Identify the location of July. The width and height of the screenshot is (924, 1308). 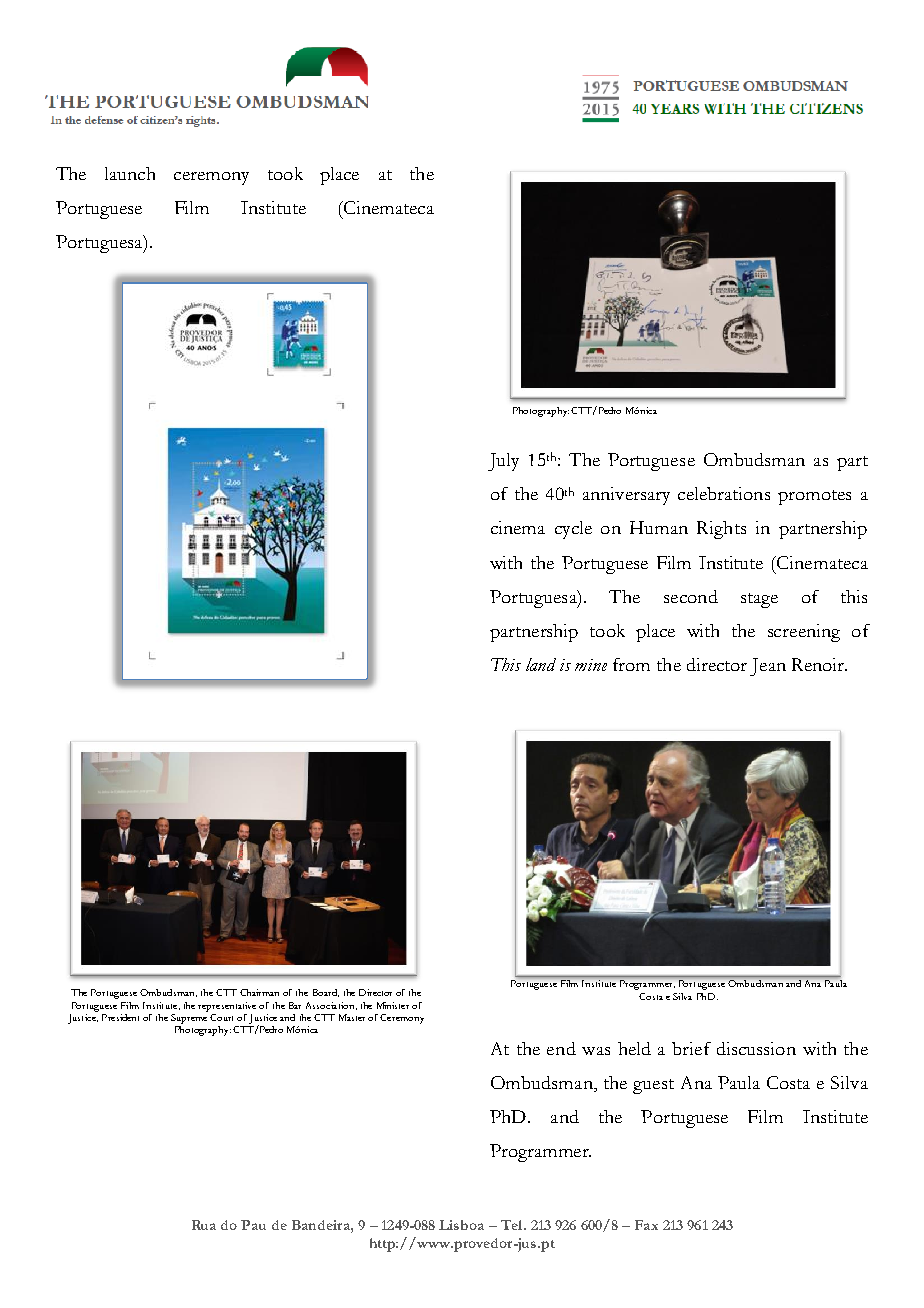
(503, 462).
